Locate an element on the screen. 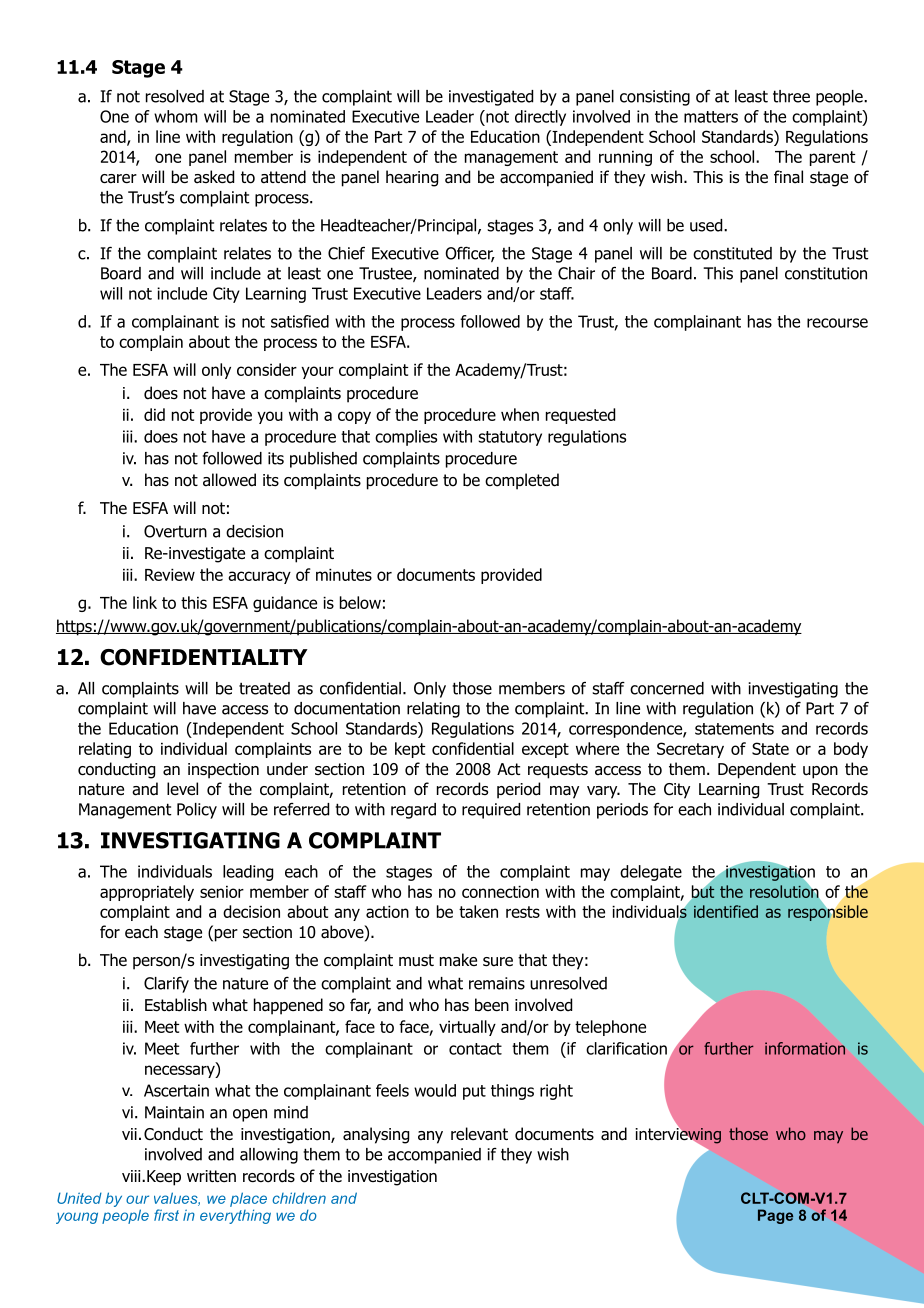 Image resolution: width=924 pixels, height=1308 pixels. directly is located at coordinates (540, 118).
